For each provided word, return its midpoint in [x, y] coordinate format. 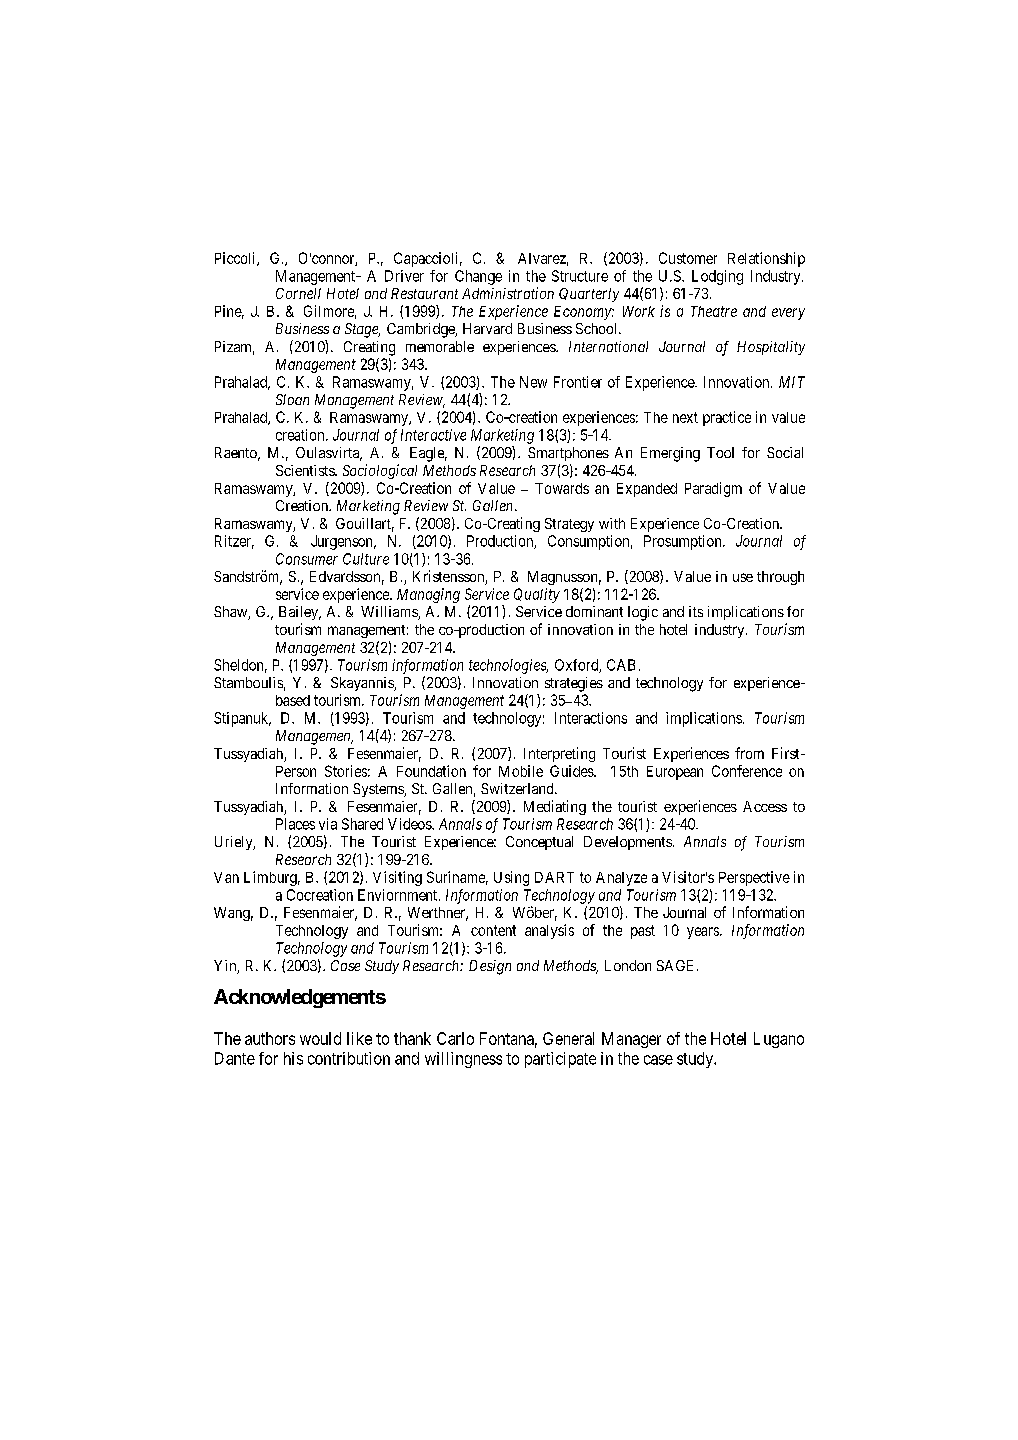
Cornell [298, 293]
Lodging [717, 277]
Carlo [455, 1038]
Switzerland [518, 788]
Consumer [307, 559]
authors [270, 1038]
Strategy [569, 525]
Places [295, 824]
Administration [508, 293]
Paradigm [713, 489]
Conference [747, 771]
